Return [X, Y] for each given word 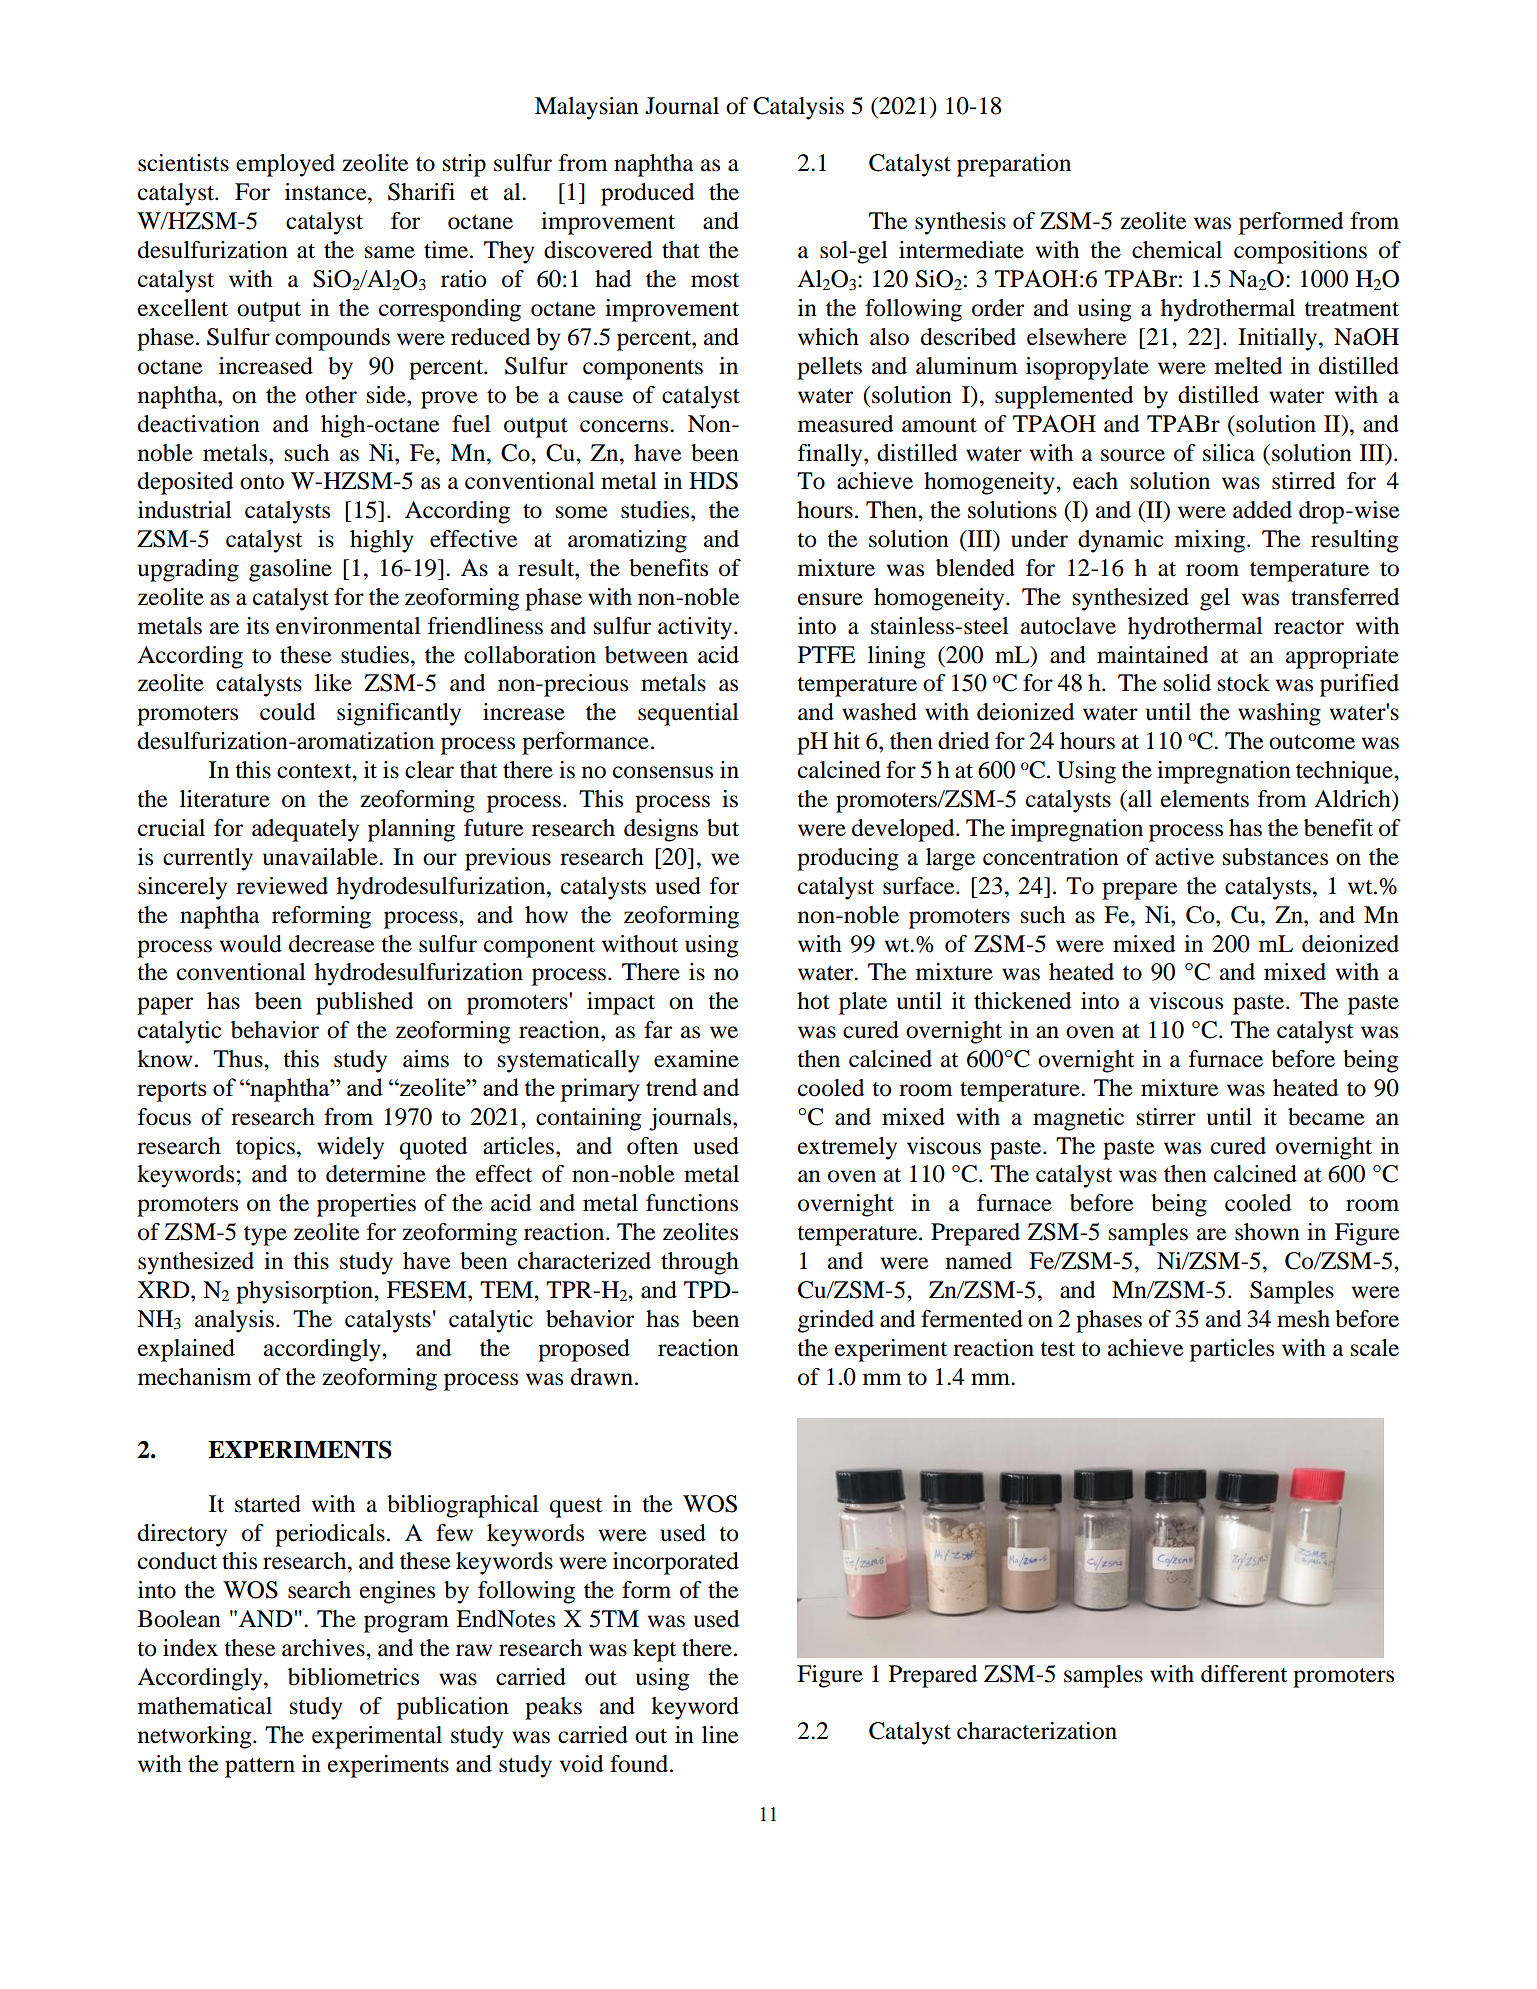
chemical [1177, 250]
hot [813, 1001]
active [1184, 857]
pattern [260, 1768]
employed [285, 165]
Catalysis [798, 108]
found [640, 1764]
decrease [332, 944]
